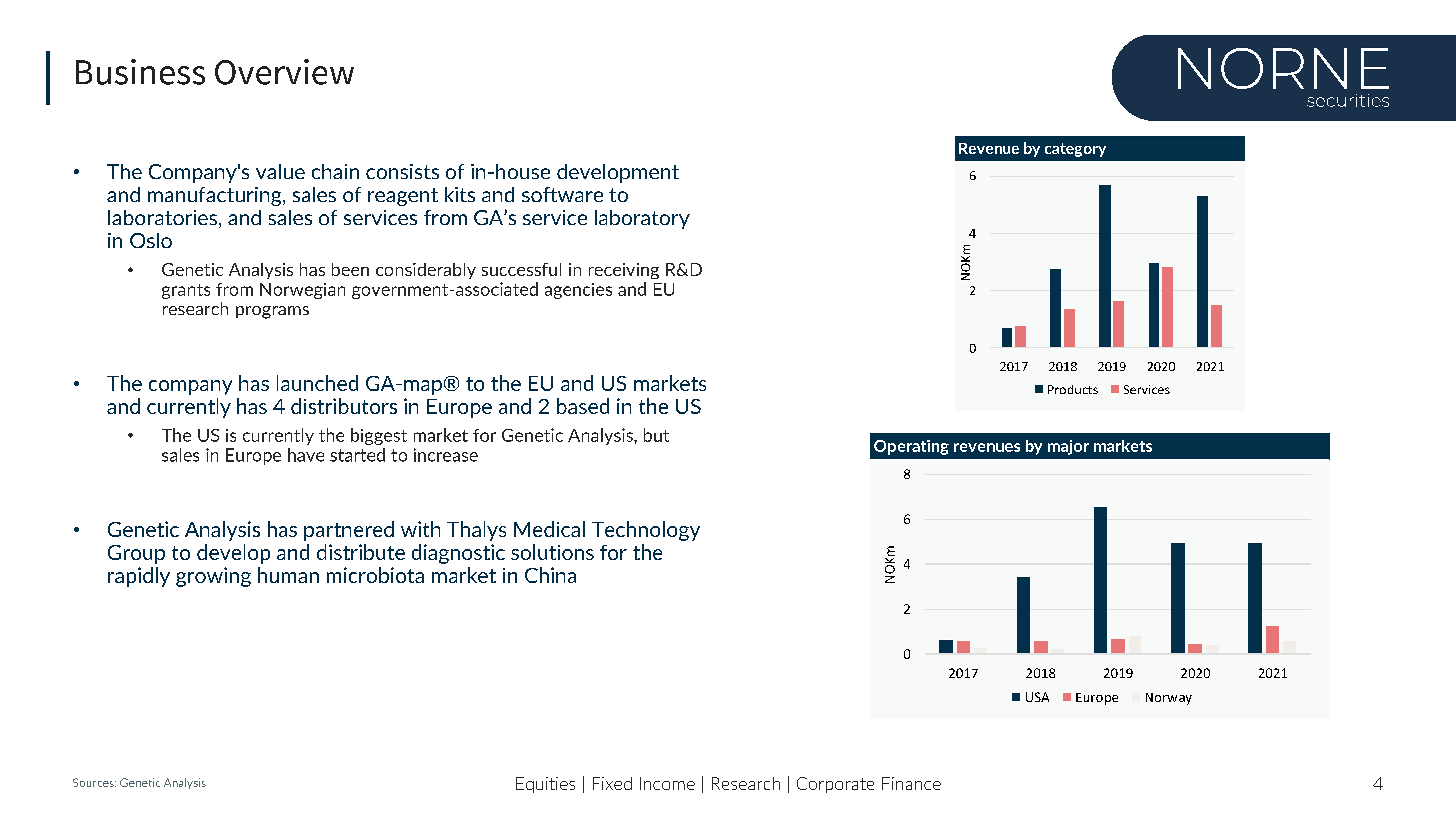 The image size is (1456, 819). What do you see at coordinates (583, 406) in the page?
I see `based` at bounding box center [583, 406].
